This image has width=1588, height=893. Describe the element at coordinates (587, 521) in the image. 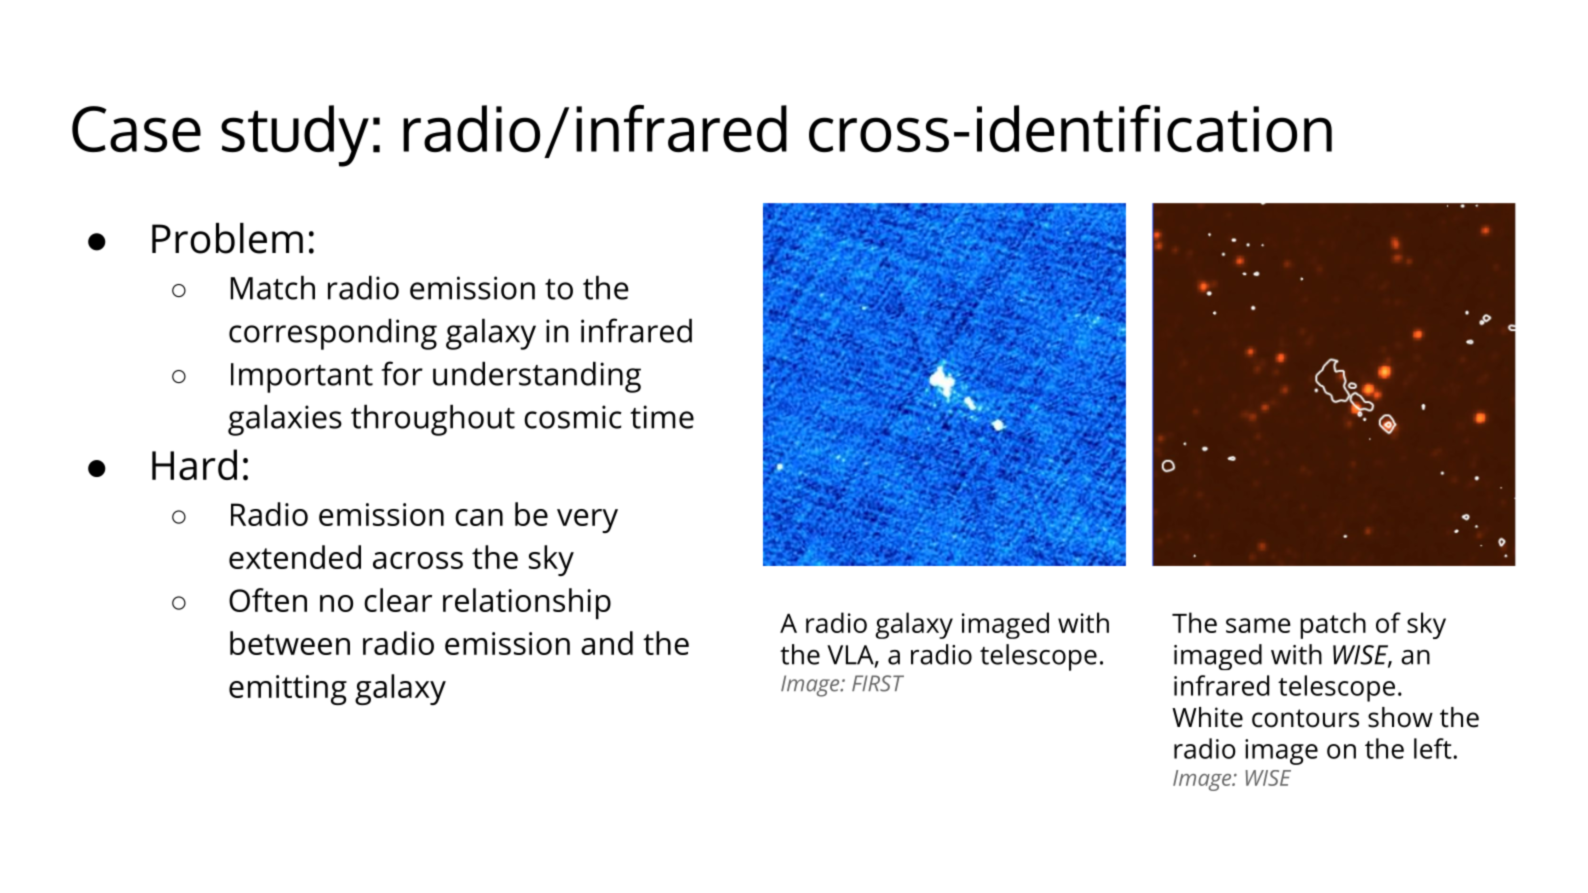

I see `very` at that location.
